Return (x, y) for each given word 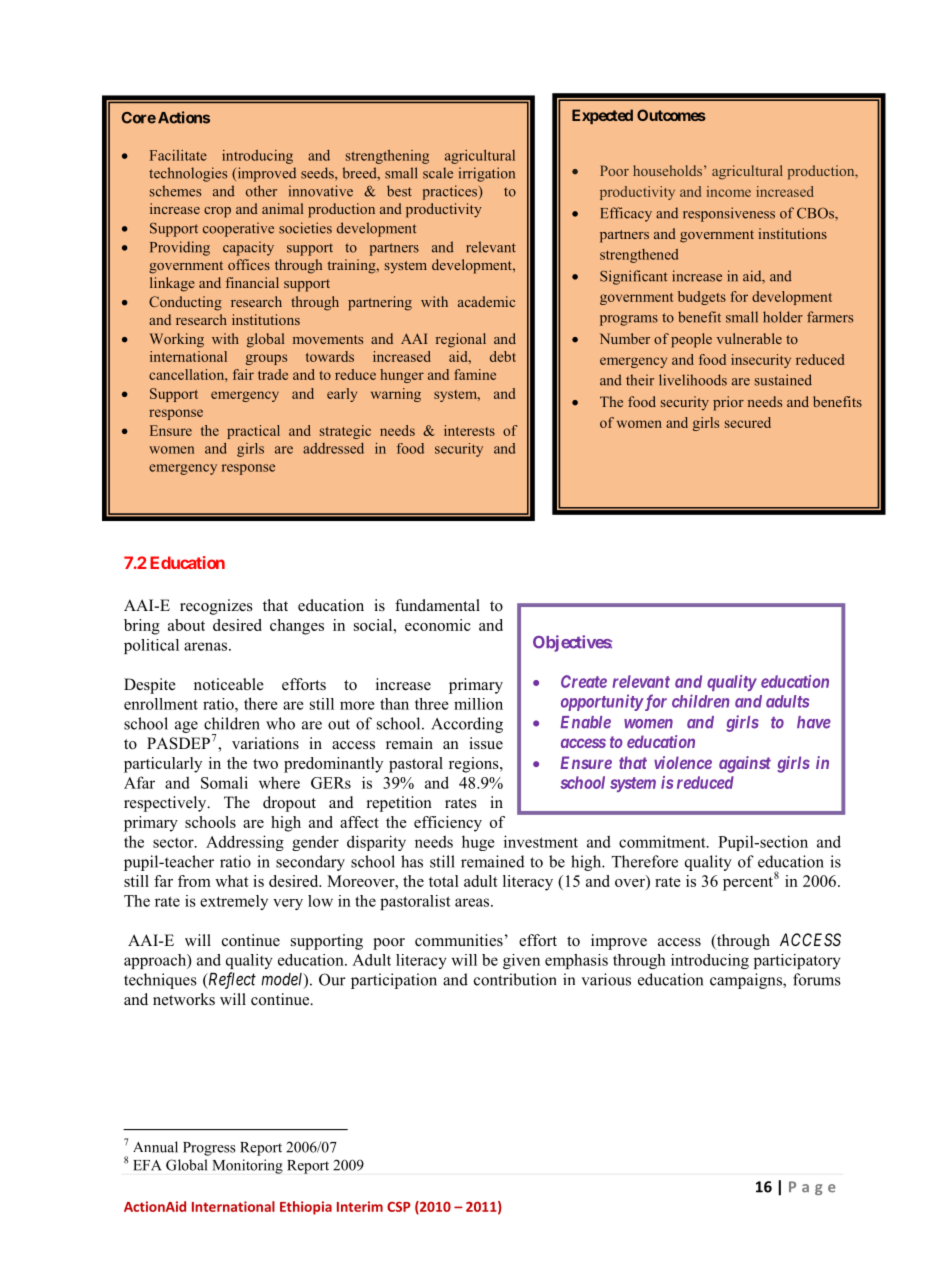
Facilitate (178, 155)
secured (748, 422)
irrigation (487, 174)
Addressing (245, 843)
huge (478, 843)
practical (253, 432)
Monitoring (248, 1166)
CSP (398, 1207)
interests (469, 430)
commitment (663, 841)
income (728, 191)
